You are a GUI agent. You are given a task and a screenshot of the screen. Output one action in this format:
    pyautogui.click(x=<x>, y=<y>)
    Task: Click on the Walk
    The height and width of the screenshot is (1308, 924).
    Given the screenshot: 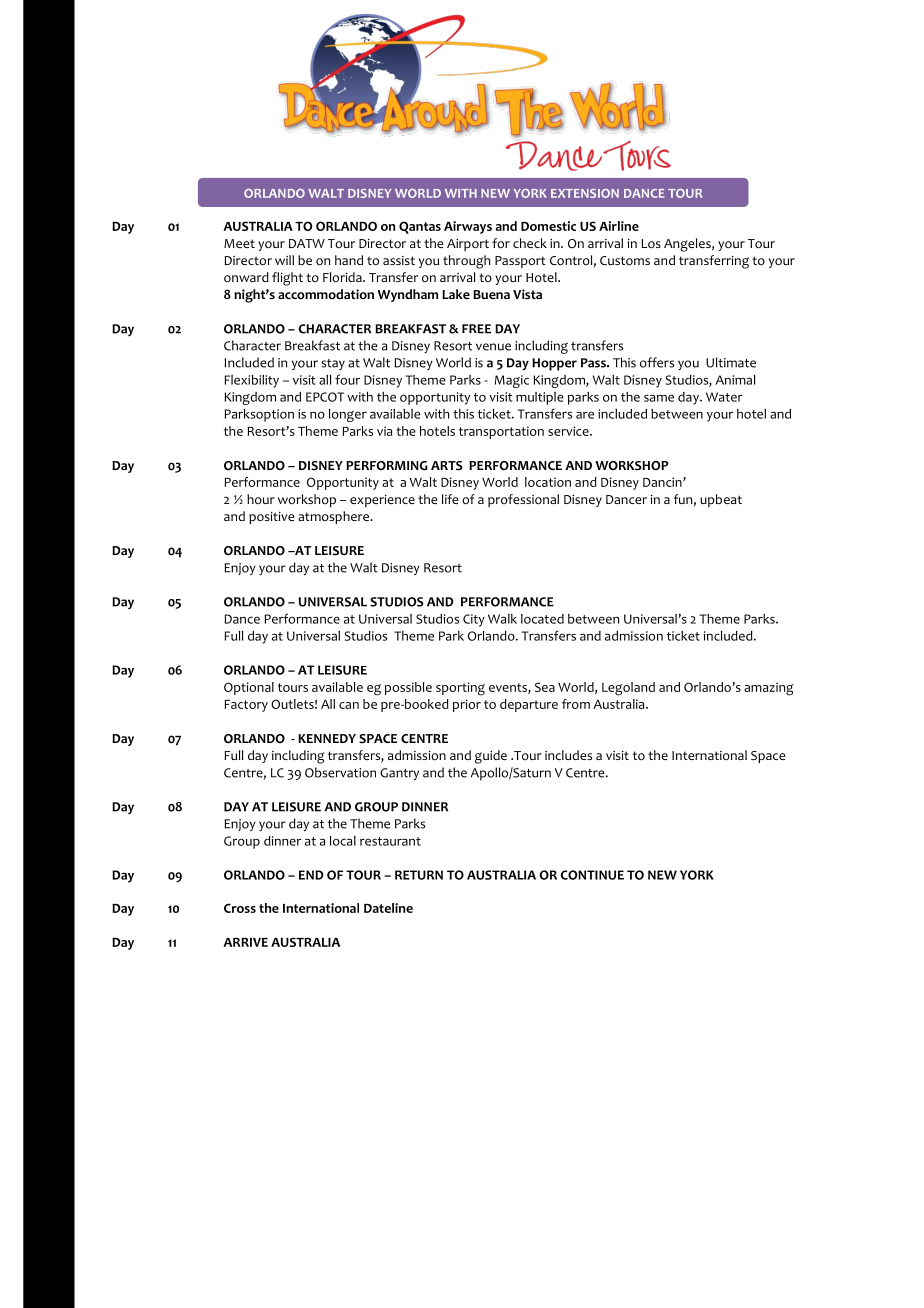 What is the action you would take?
    pyautogui.click(x=502, y=619)
